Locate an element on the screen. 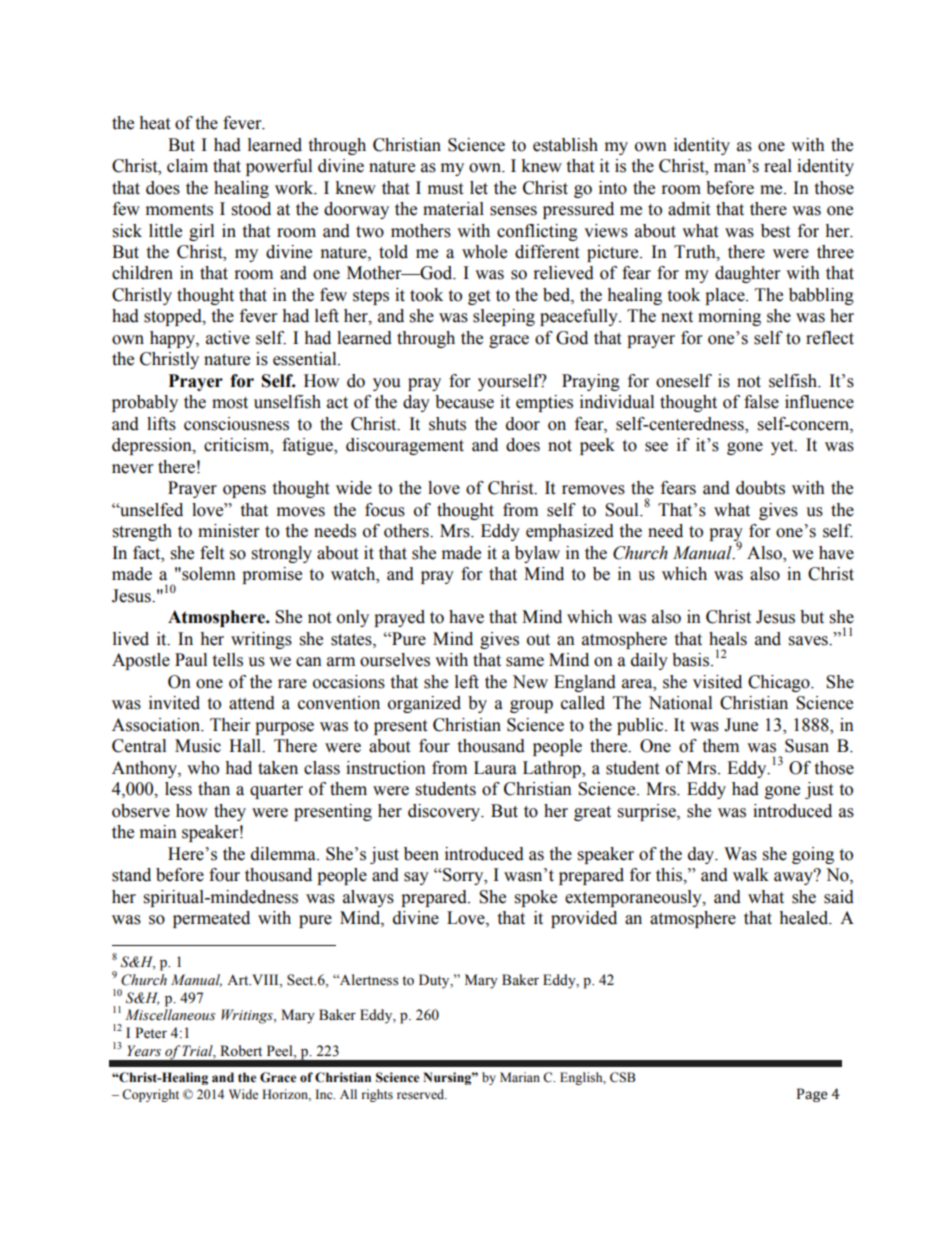  consciousness is located at coordinates (236, 424).
